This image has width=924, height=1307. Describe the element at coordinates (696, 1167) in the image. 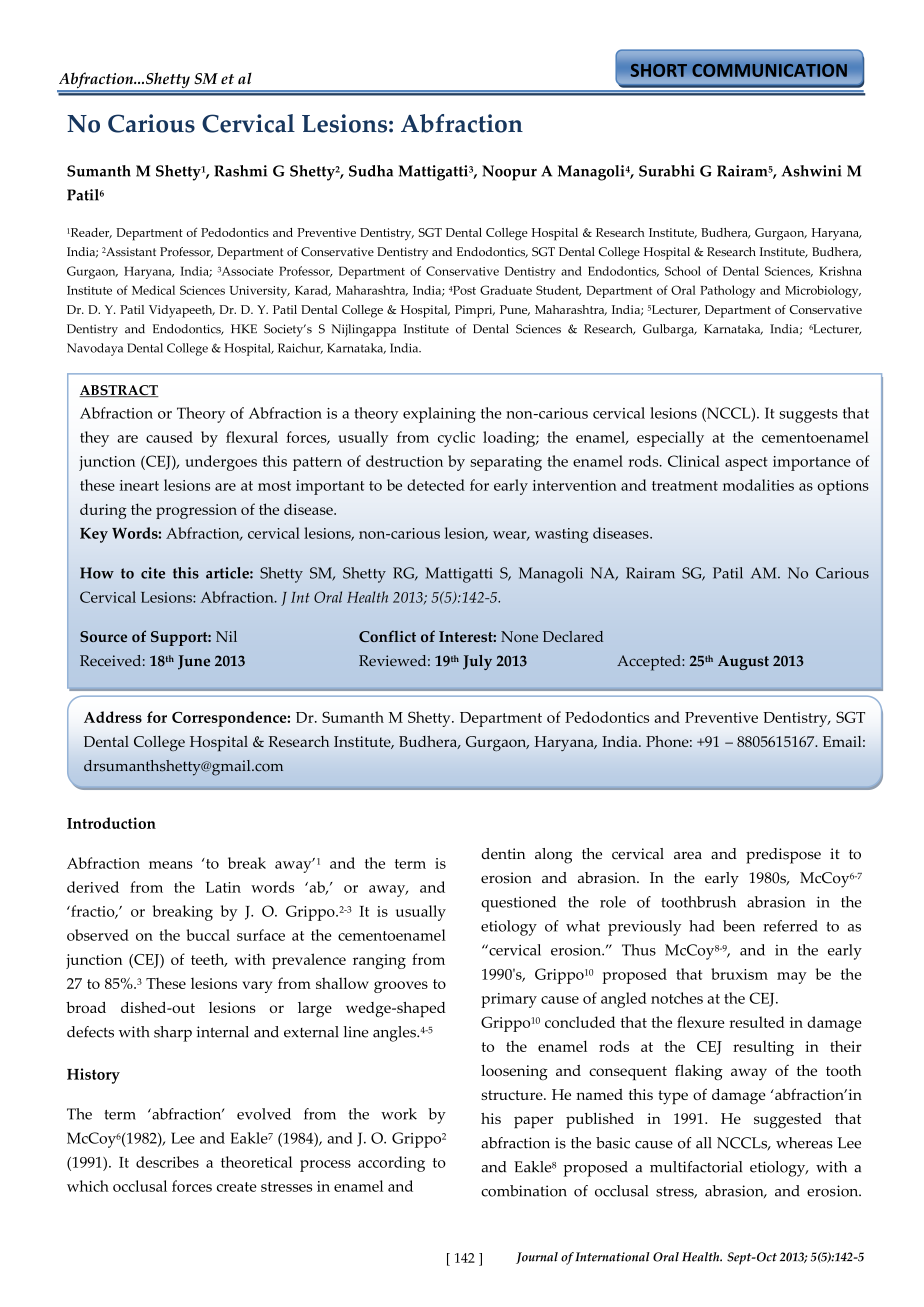

I see `multifactorial` at that location.
